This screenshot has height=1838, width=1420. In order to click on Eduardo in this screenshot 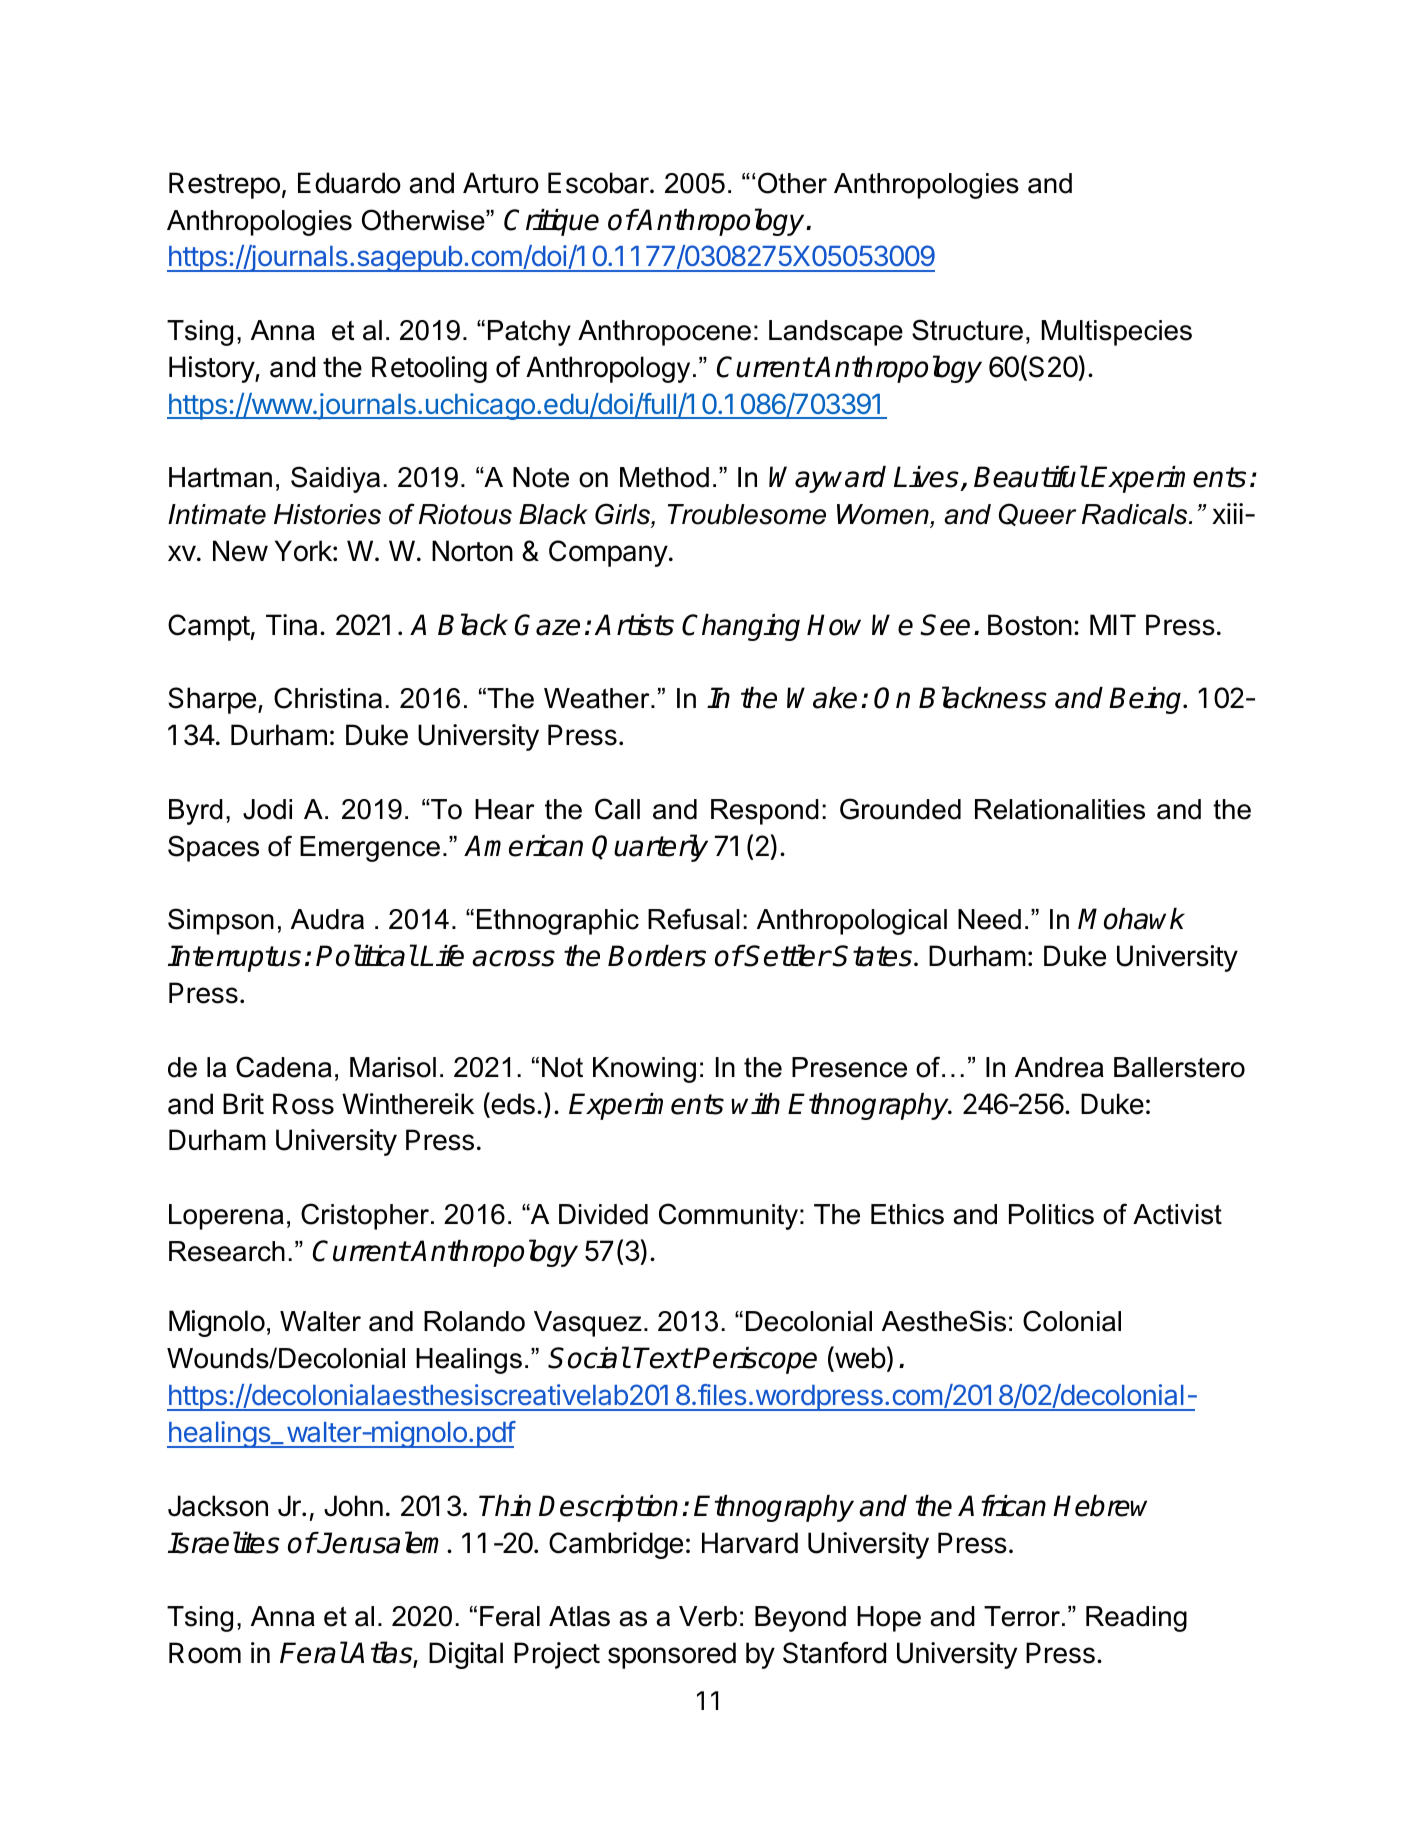, I will do `click(349, 183)`.
